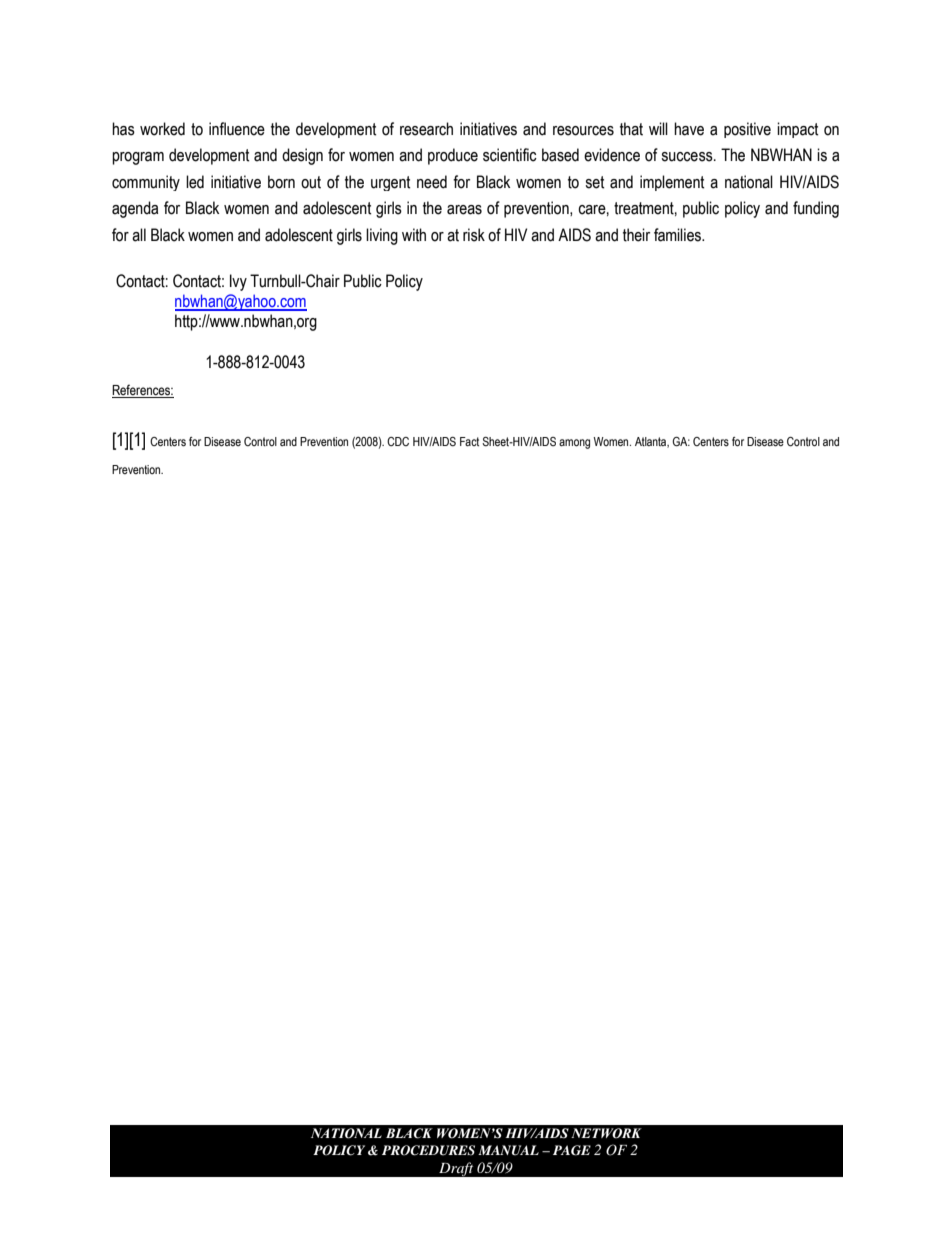 Image resolution: width=952 pixels, height=1233 pixels. Describe the element at coordinates (469, 441) in the document. I see `Fact` at that location.
